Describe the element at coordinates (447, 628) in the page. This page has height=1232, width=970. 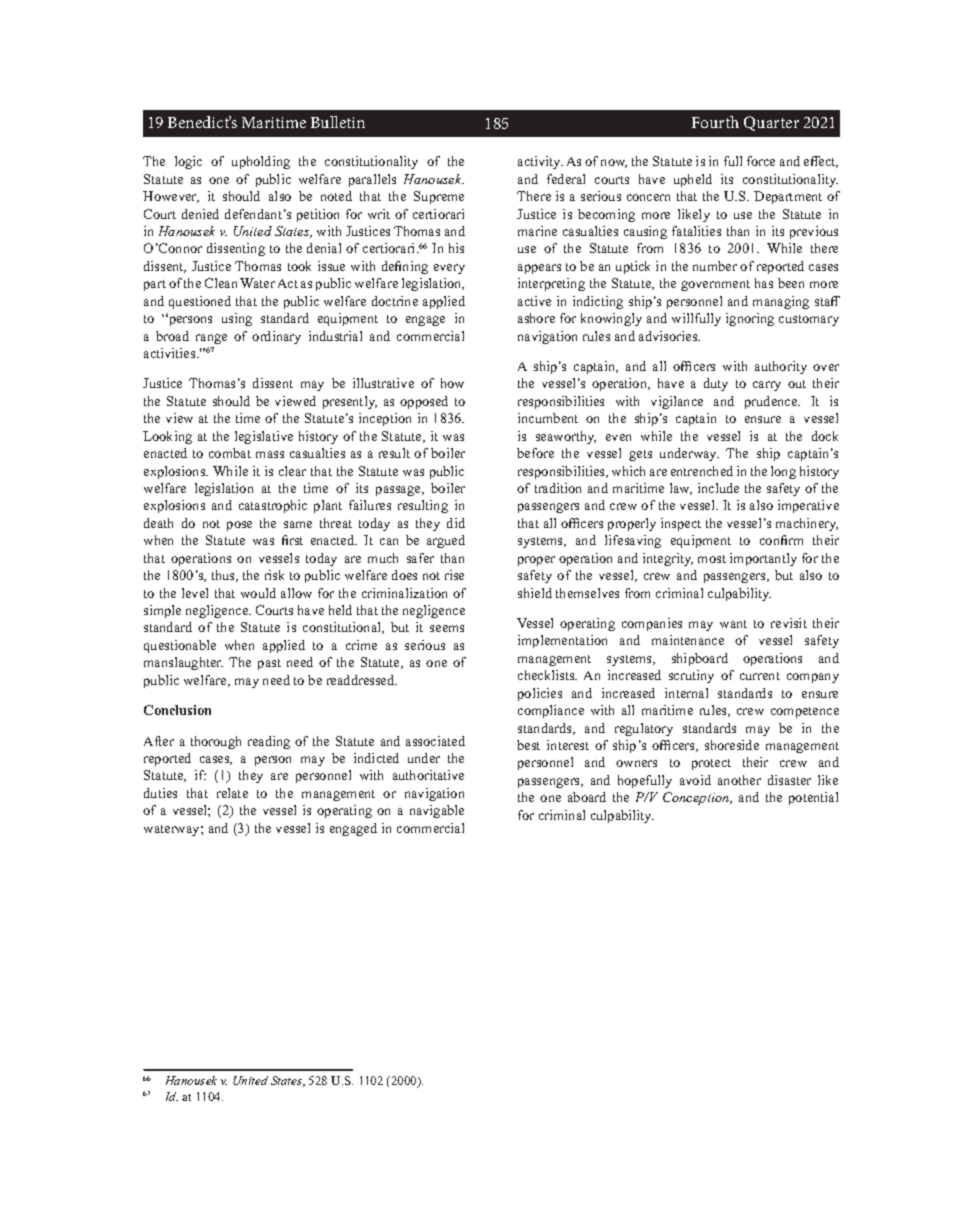
I see `seems` at that location.
